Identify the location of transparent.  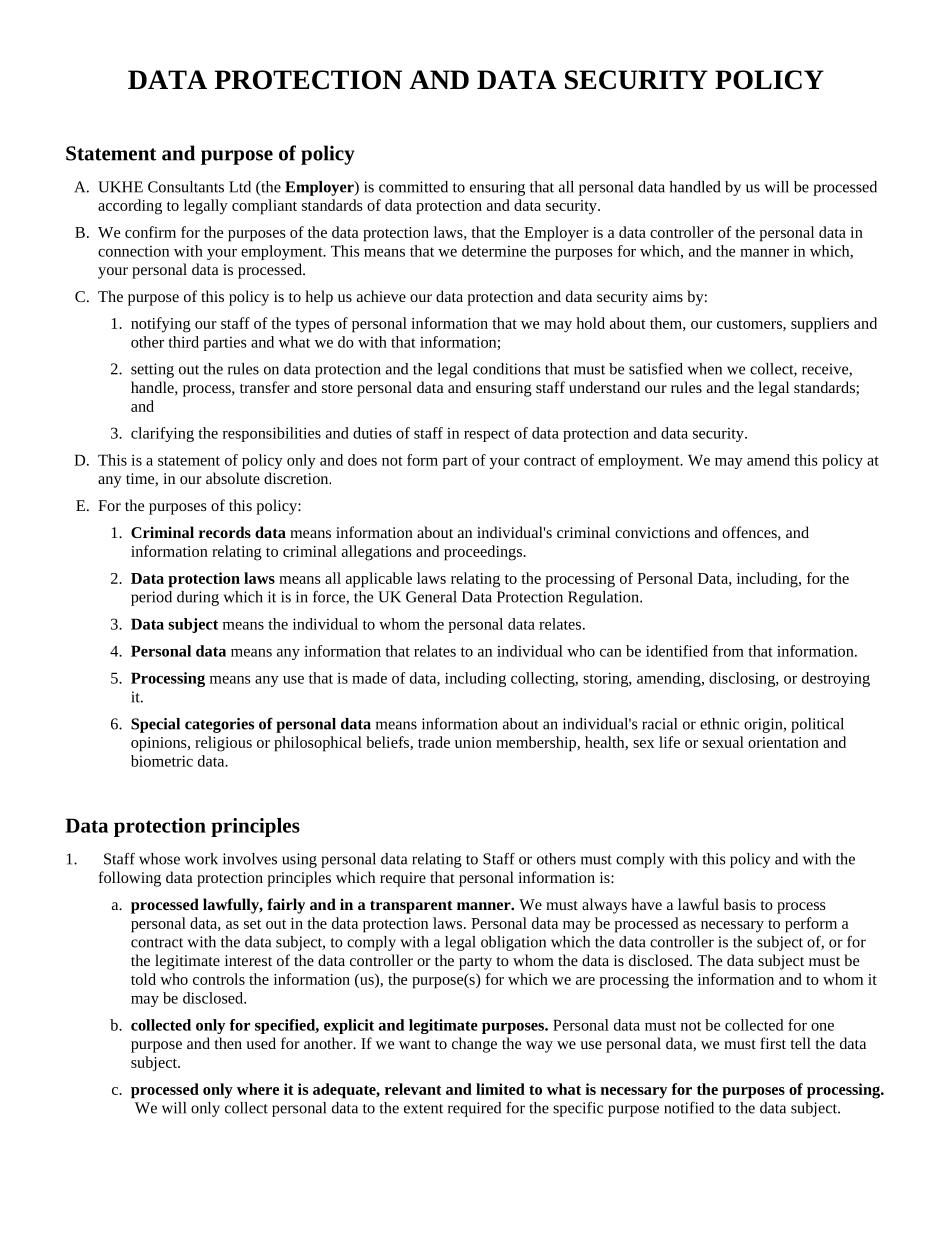
(411, 907).
